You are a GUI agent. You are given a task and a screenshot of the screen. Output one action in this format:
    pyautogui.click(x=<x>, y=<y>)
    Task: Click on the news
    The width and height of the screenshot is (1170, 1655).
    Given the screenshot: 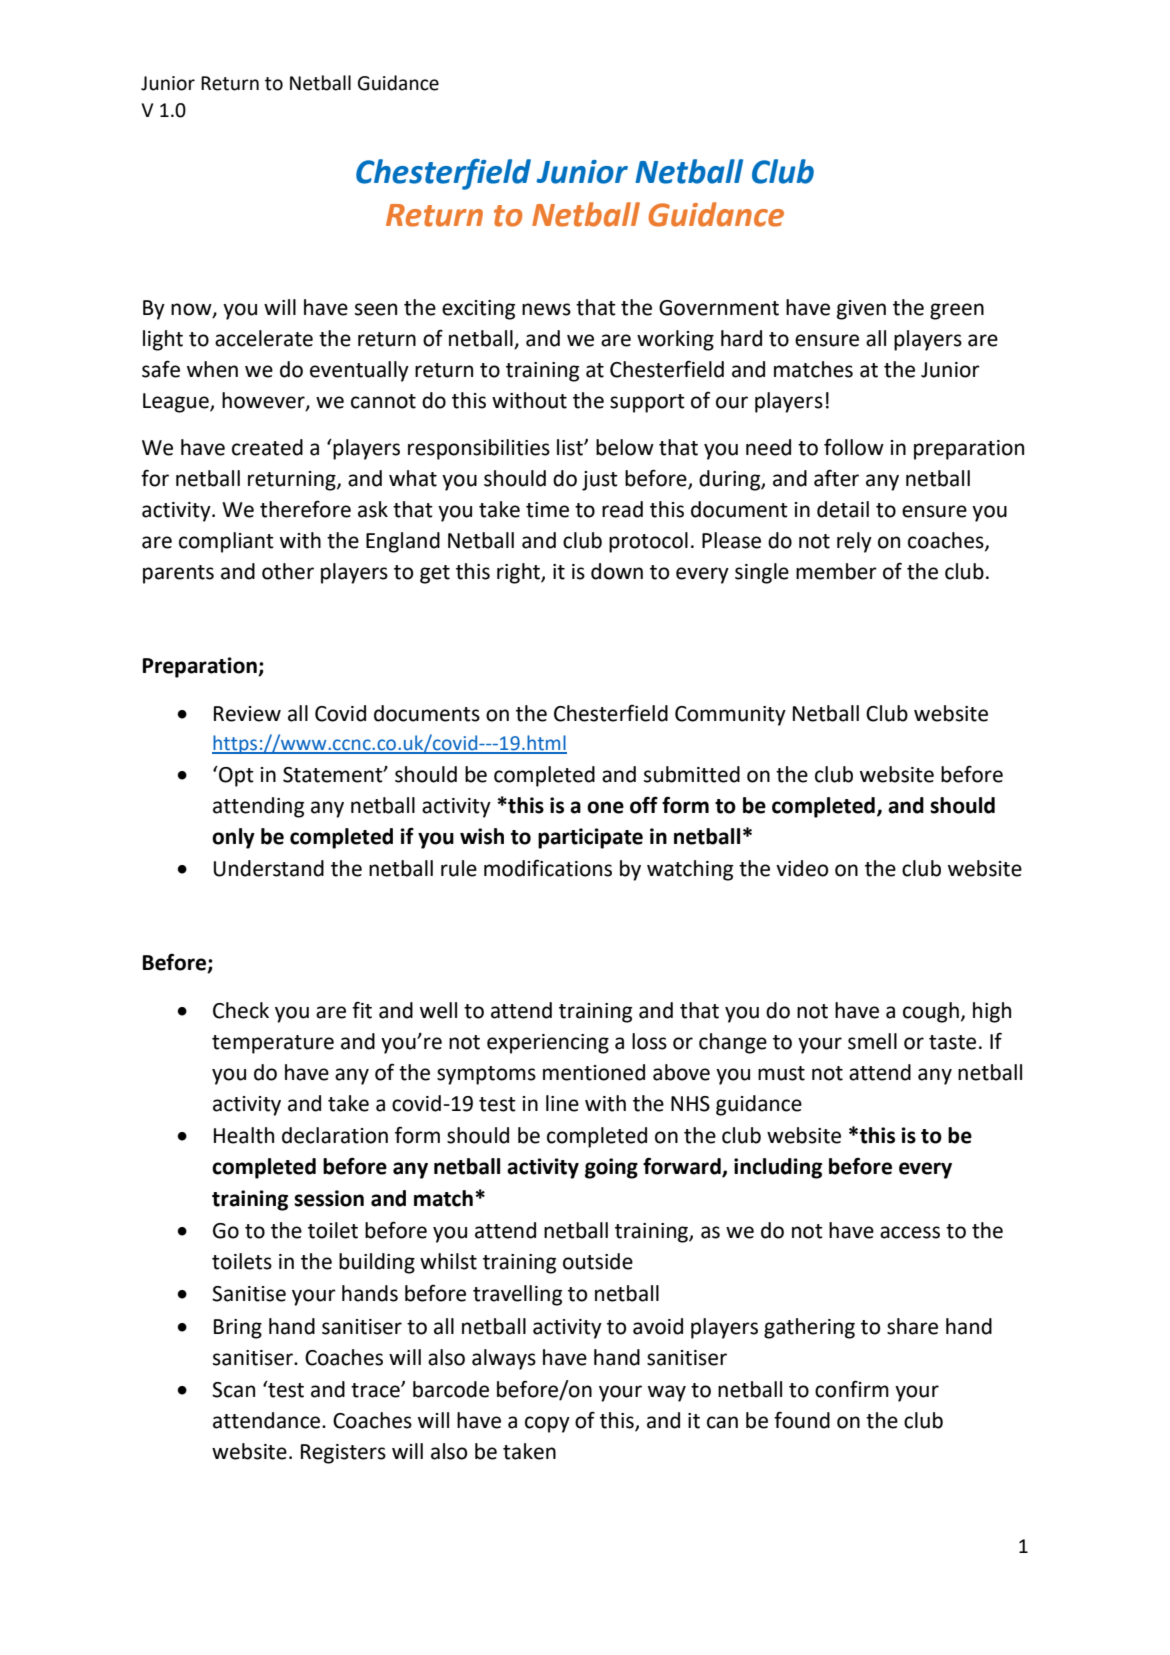 What is the action you would take?
    pyautogui.click(x=546, y=309)
